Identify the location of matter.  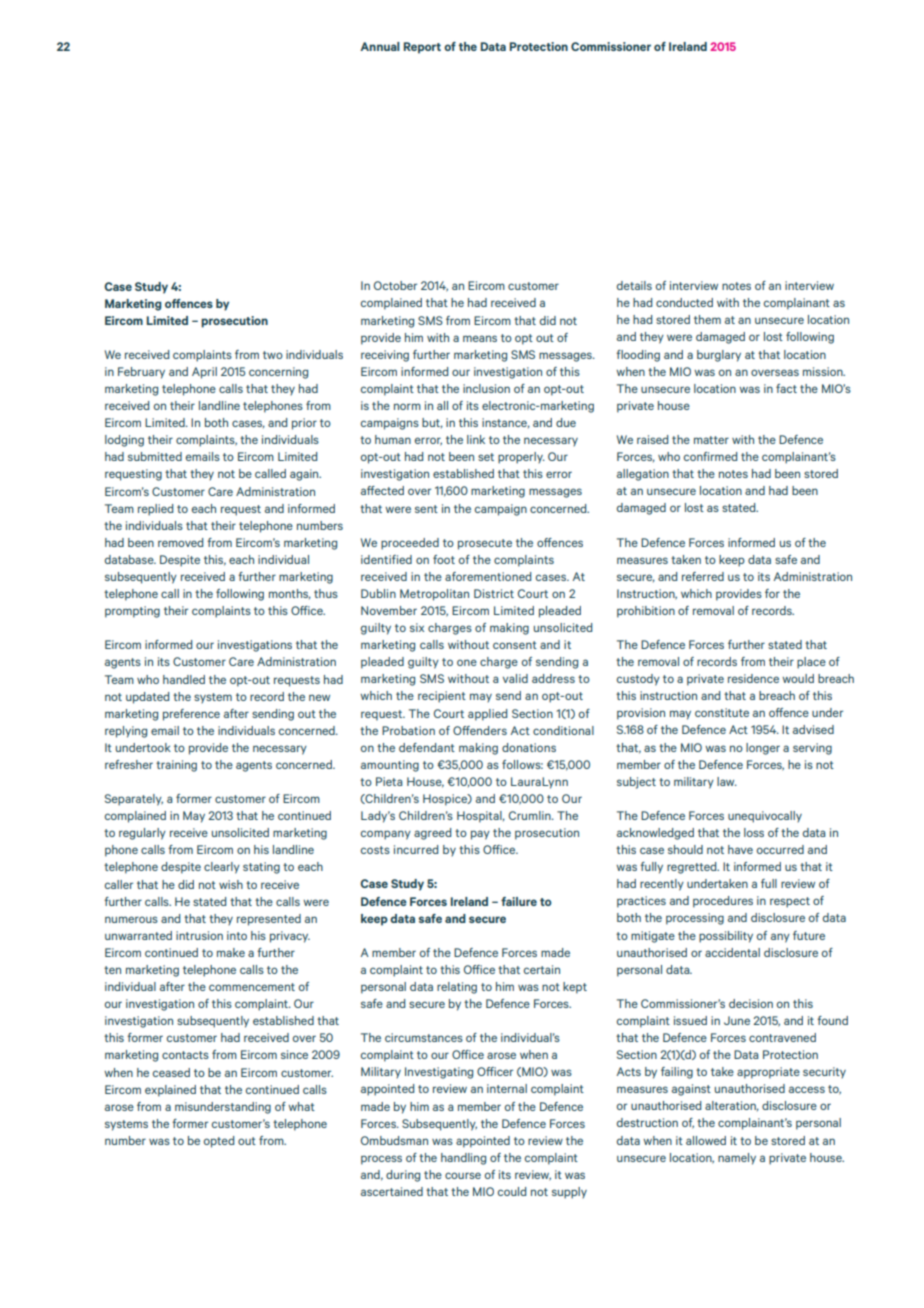
(711, 440).
